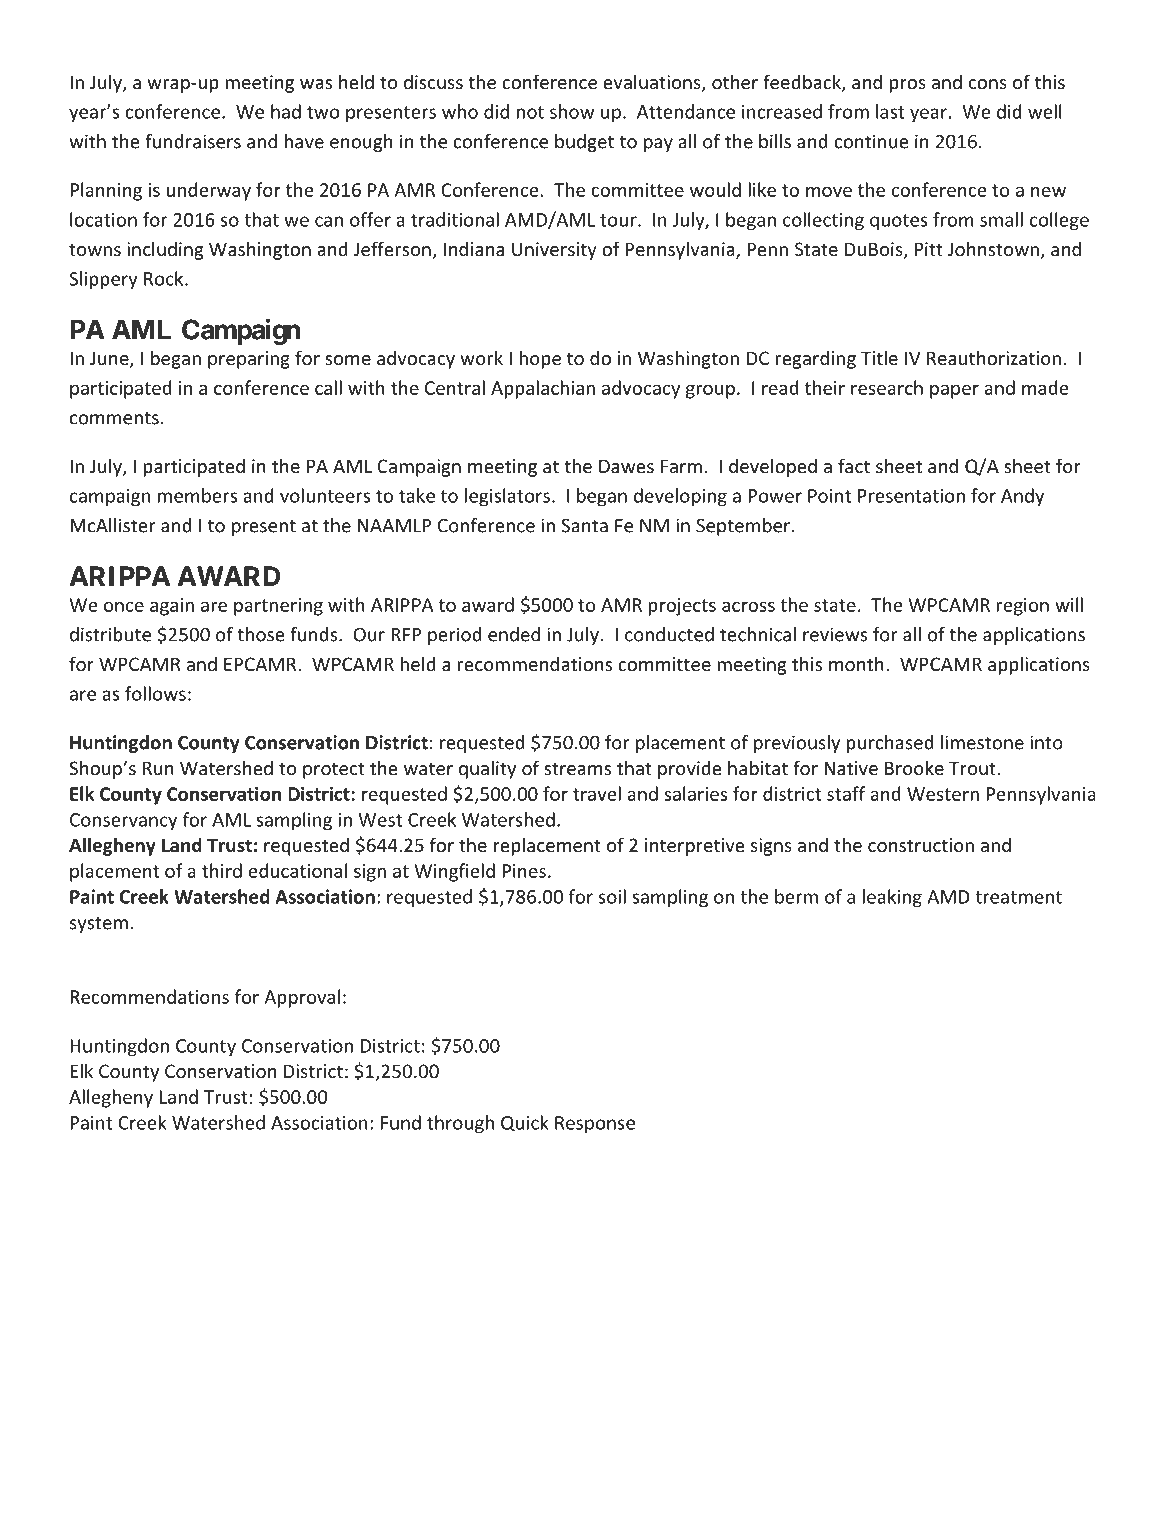 This document has width=1173, height=1517. I want to click on again, so click(172, 607).
